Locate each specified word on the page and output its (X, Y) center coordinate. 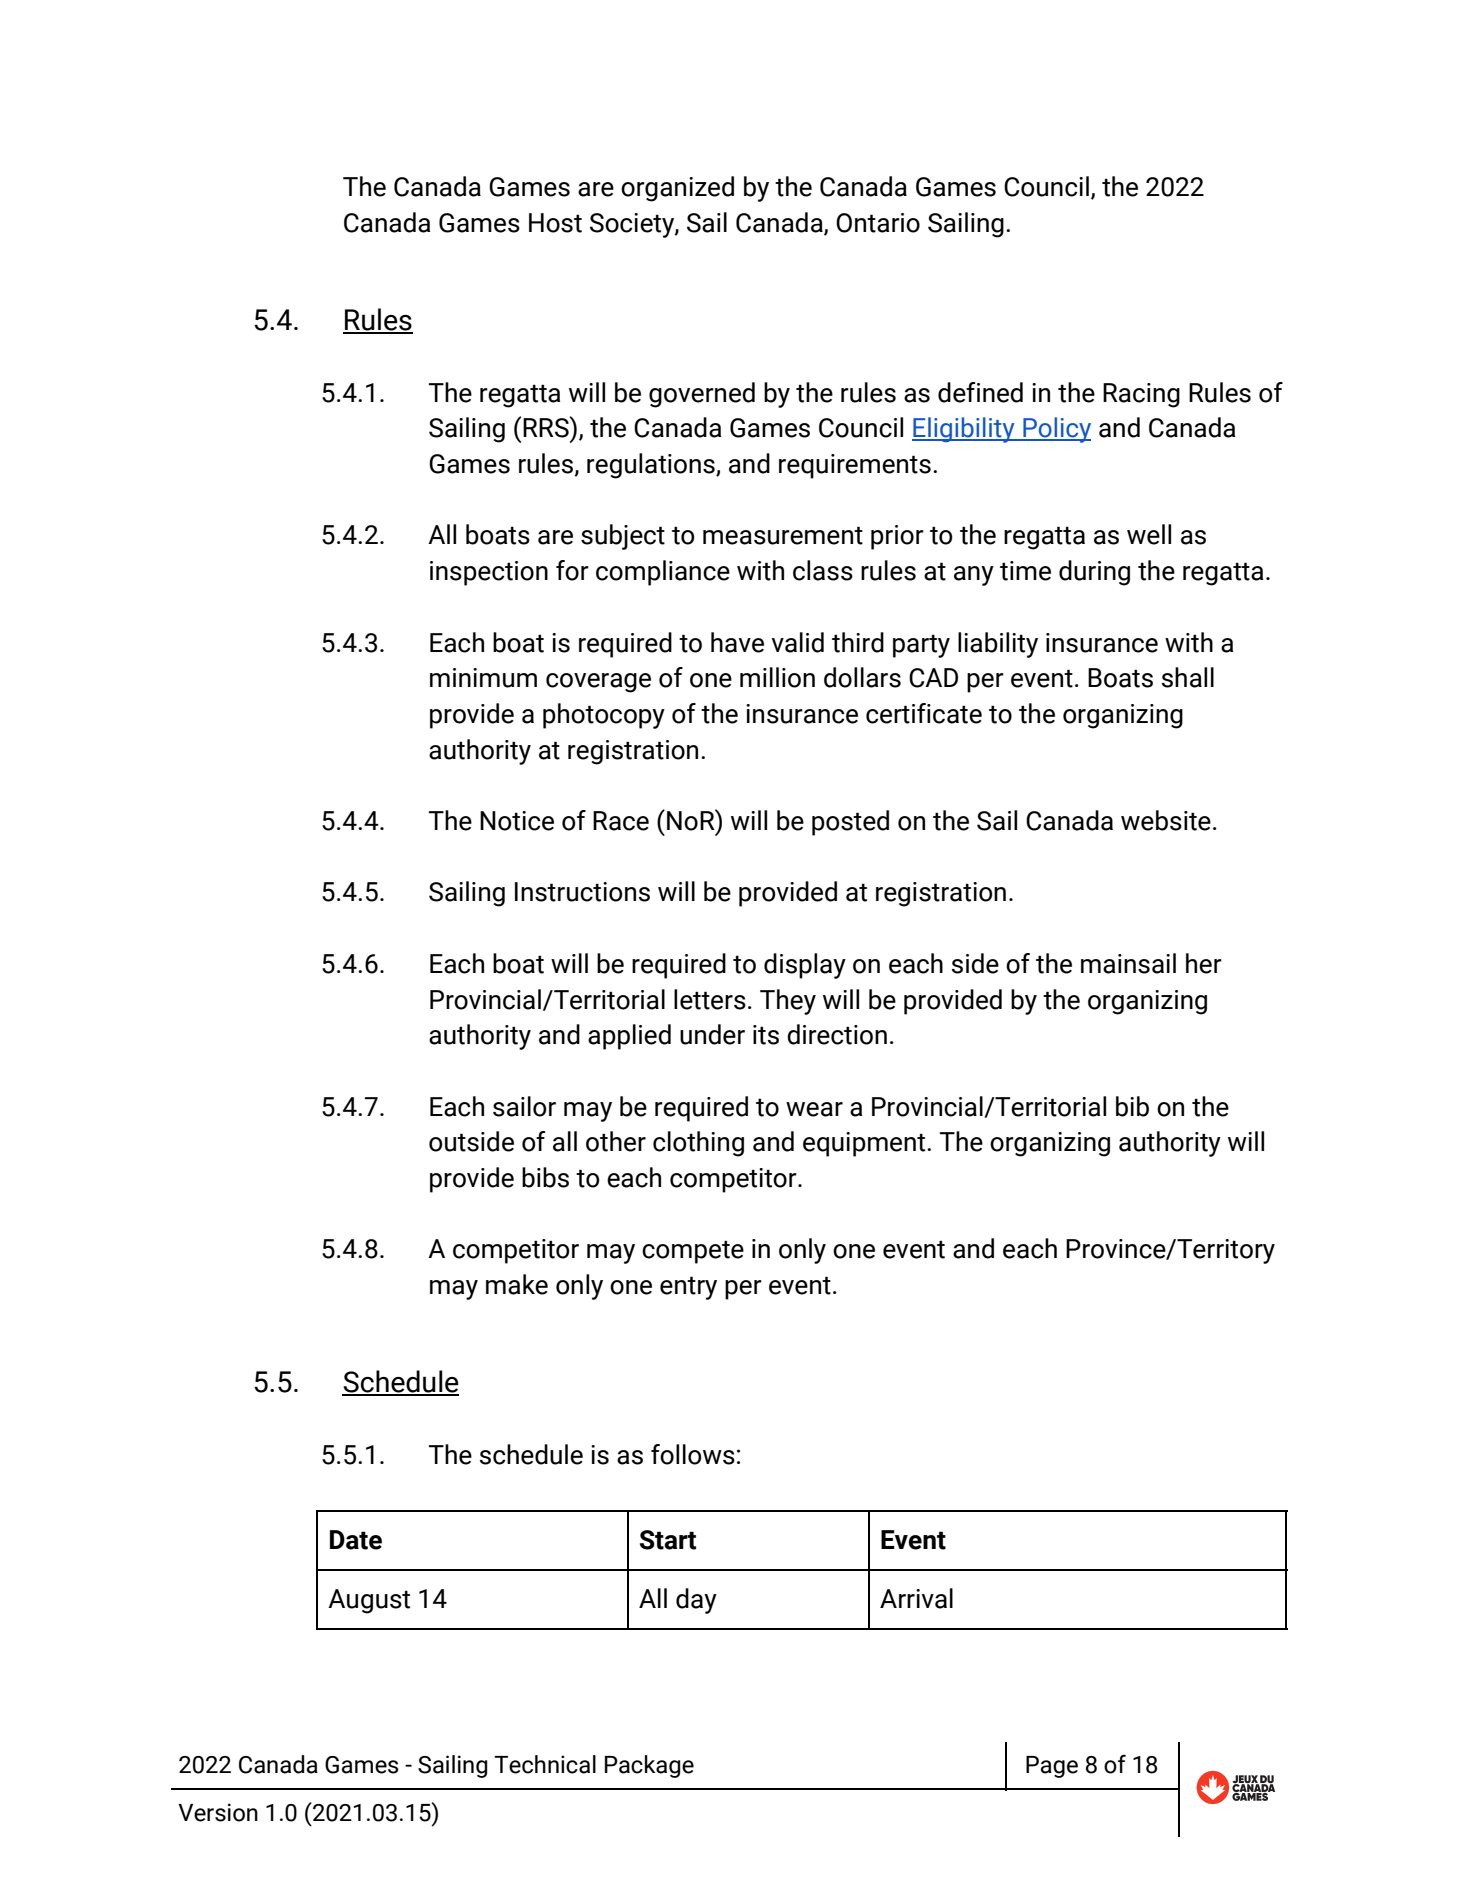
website (1166, 820)
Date (356, 1540)
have (737, 642)
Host (555, 223)
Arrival (916, 1598)
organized (677, 189)
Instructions (582, 892)
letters (710, 999)
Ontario (878, 223)
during (1094, 573)
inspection (489, 573)
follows (693, 1454)
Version (218, 1812)
